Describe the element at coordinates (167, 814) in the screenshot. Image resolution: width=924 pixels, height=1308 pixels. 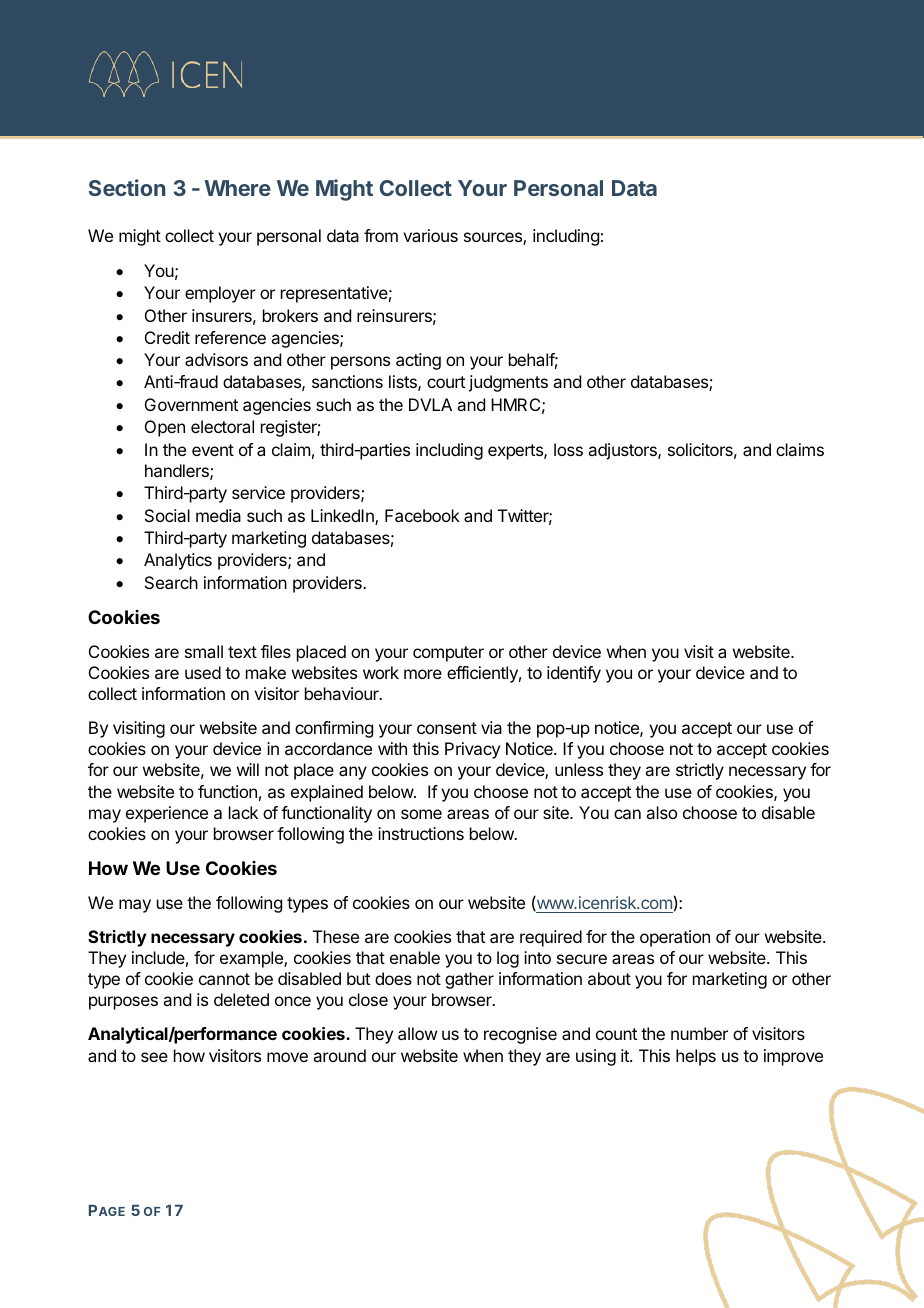
I see `experience` at that location.
